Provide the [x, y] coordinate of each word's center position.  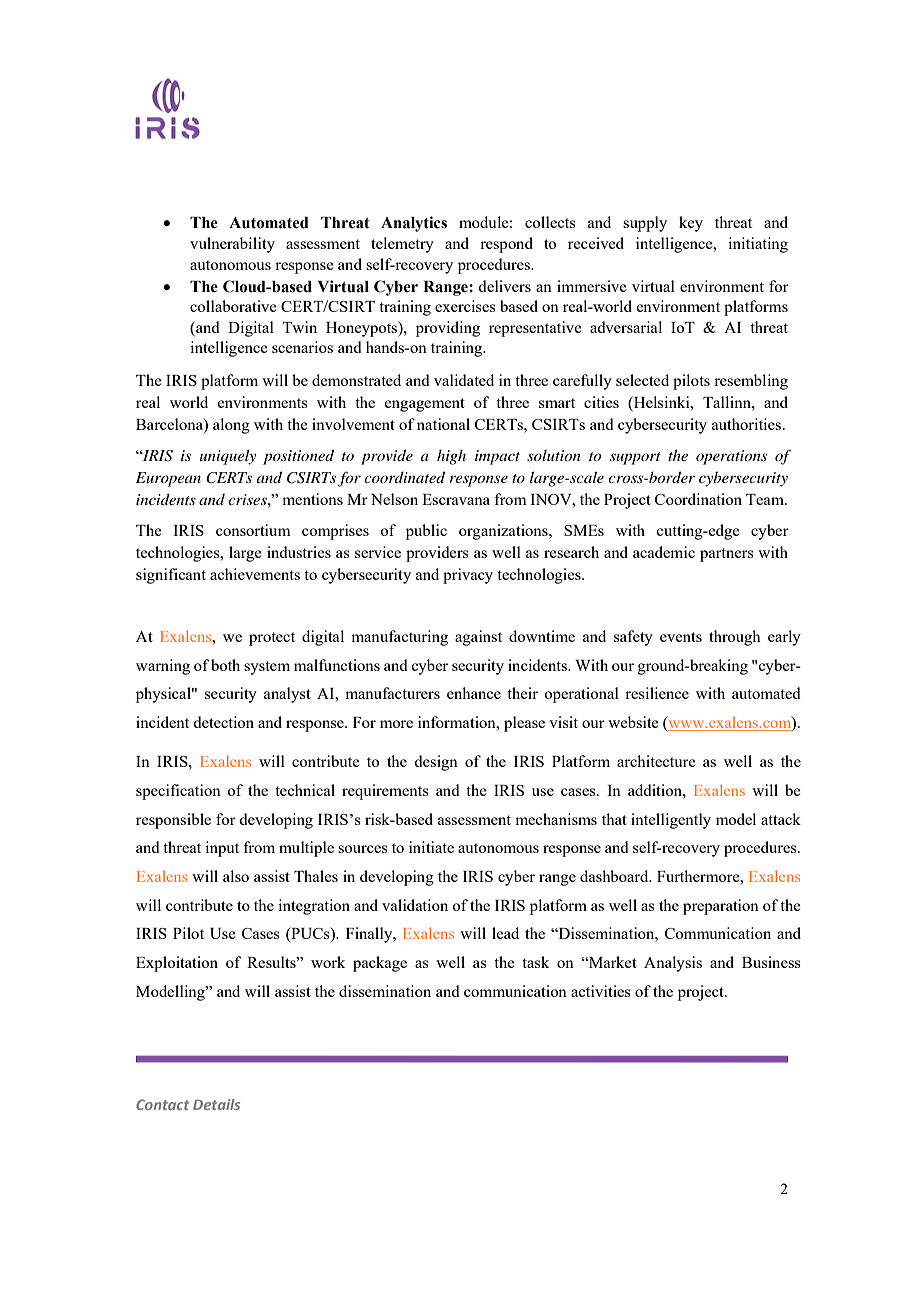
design [436, 763]
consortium [253, 530]
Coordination [698, 499]
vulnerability [232, 245]
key [691, 224]
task [535, 962]
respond [506, 245]
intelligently [671, 821]
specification [178, 792]
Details [216, 1104]
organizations [504, 532]
